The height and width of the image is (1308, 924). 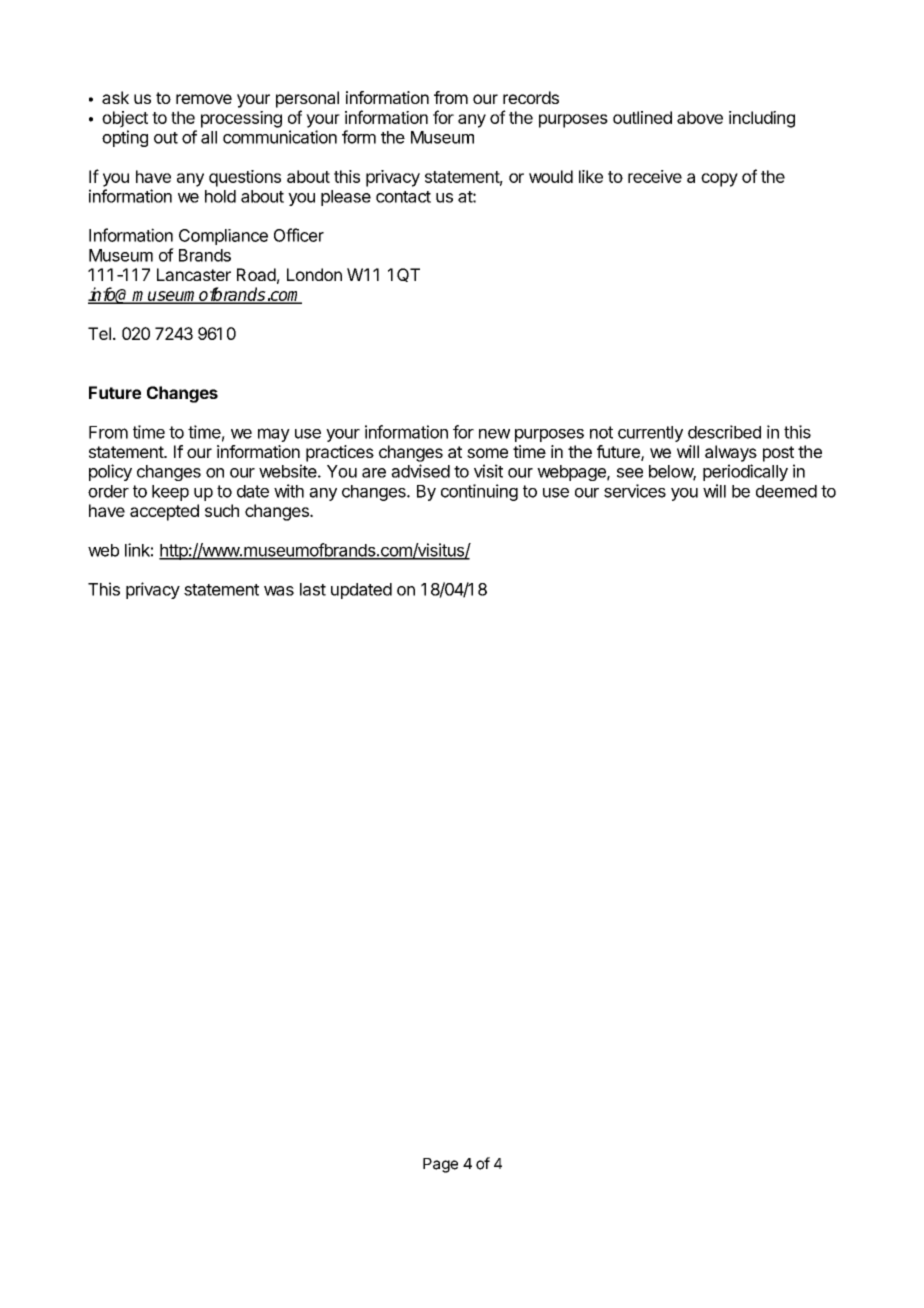 I want to click on may, so click(x=274, y=435).
